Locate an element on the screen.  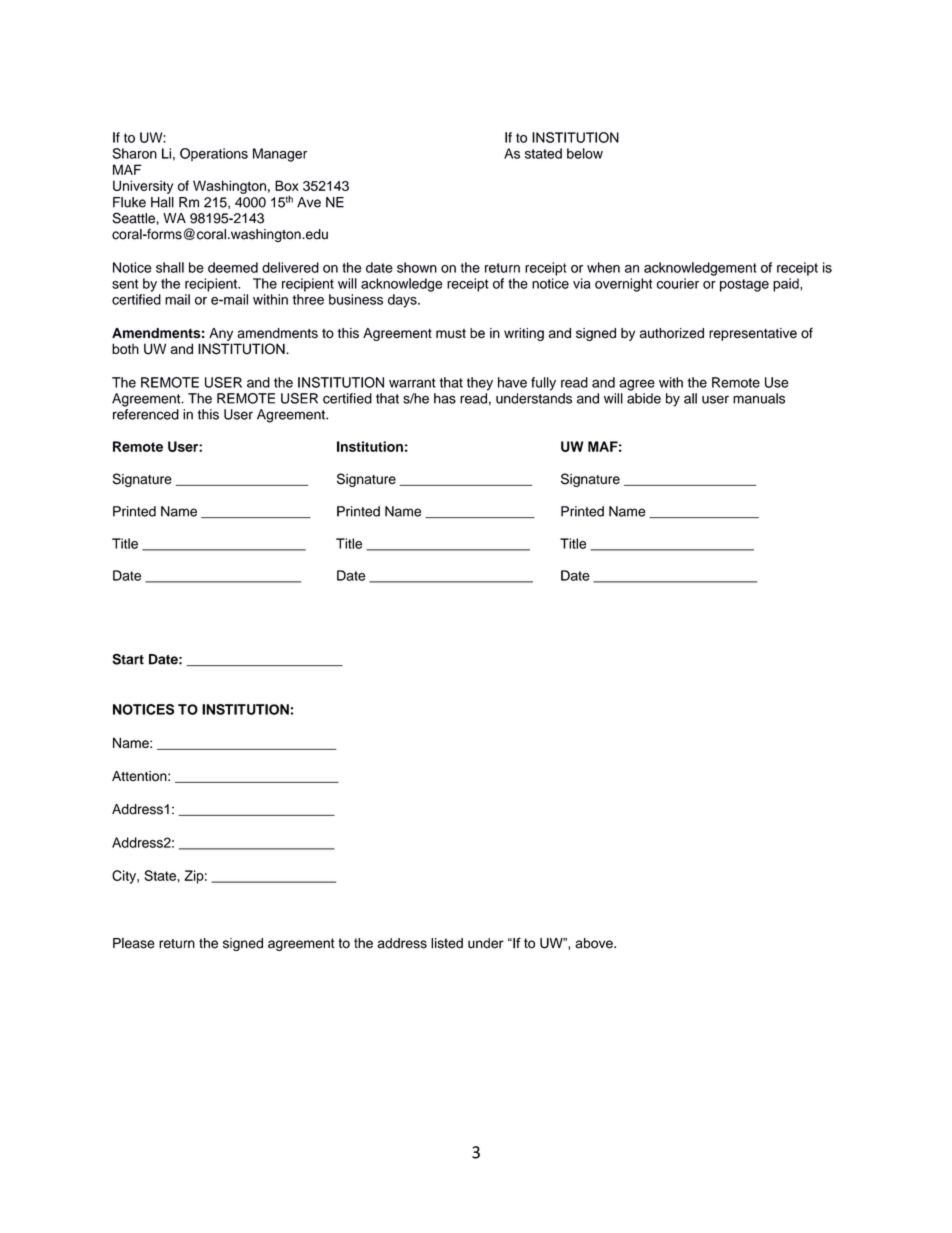
Start is located at coordinates (128, 659).
